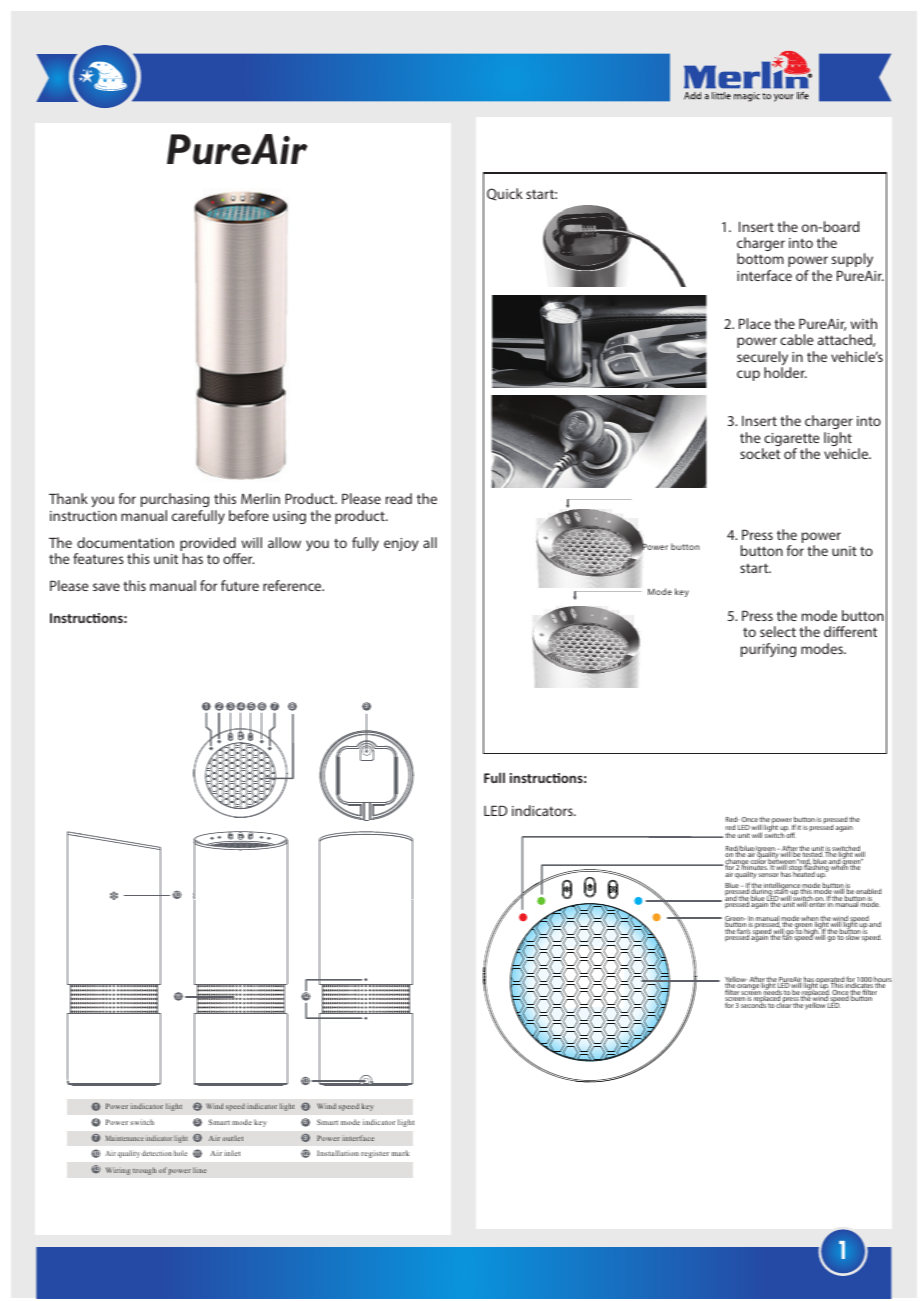  Describe the element at coordinates (852, 262) in the screenshot. I see `supply` at that location.
